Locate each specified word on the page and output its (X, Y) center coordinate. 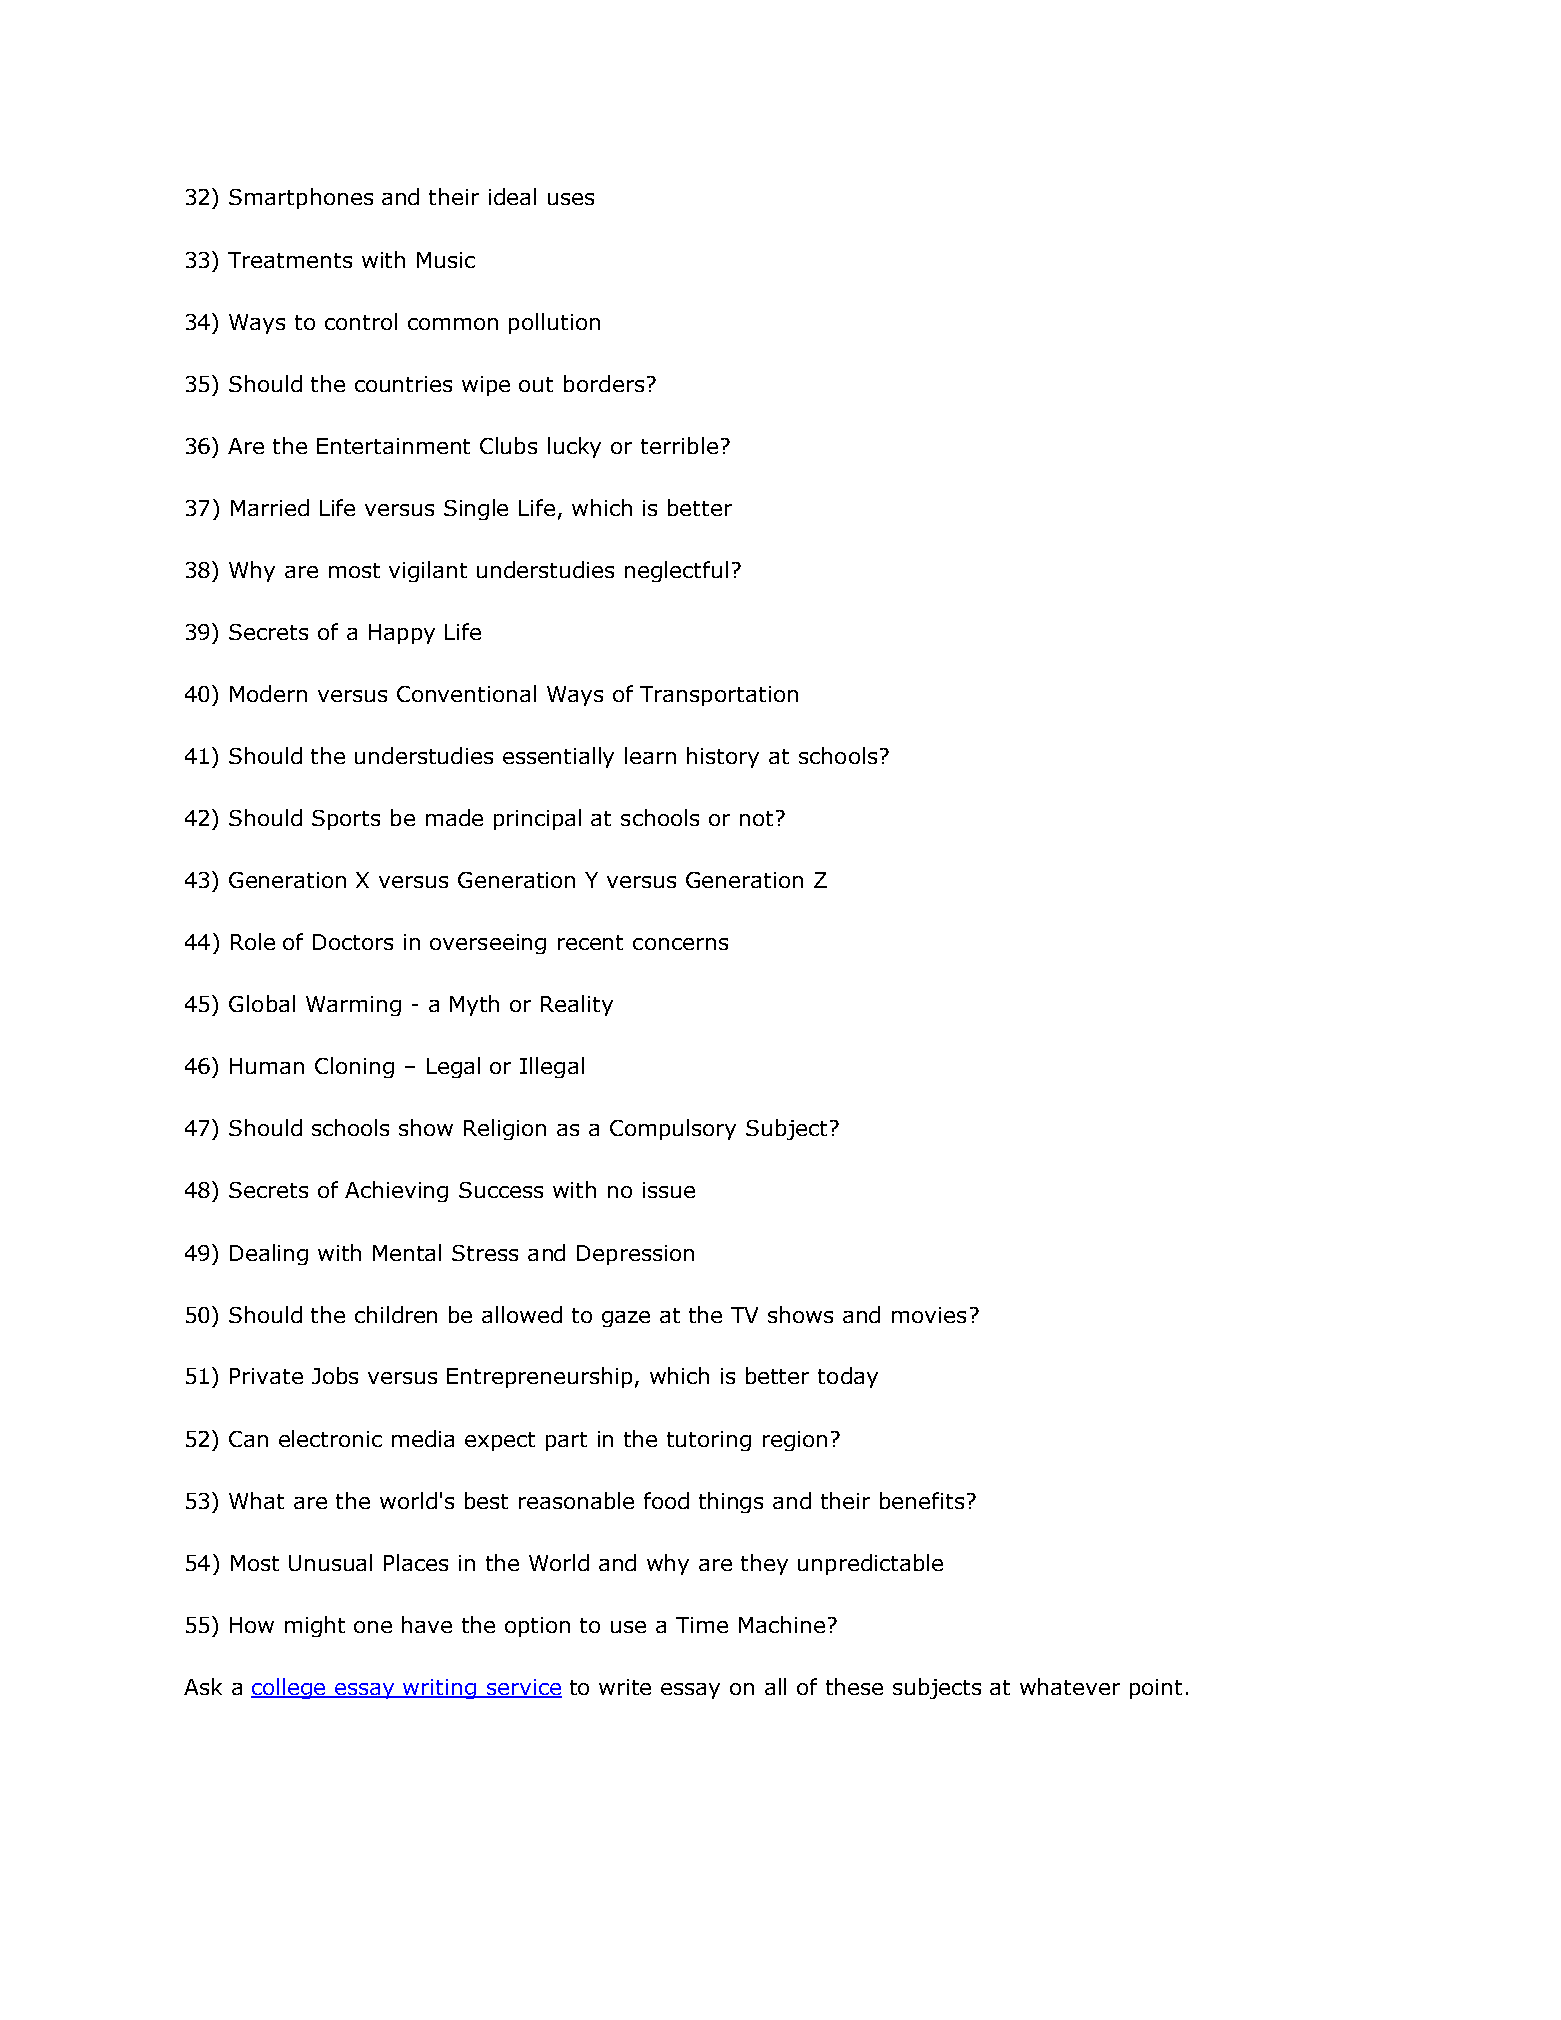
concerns (680, 944)
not (756, 818)
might (315, 1626)
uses (571, 199)
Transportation (719, 696)
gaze (626, 1319)
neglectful (676, 571)
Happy (402, 634)
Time (702, 1625)
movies (929, 1315)
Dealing (269, 1254)
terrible (679, 445)
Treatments (290, 260)
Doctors (353, 942)
